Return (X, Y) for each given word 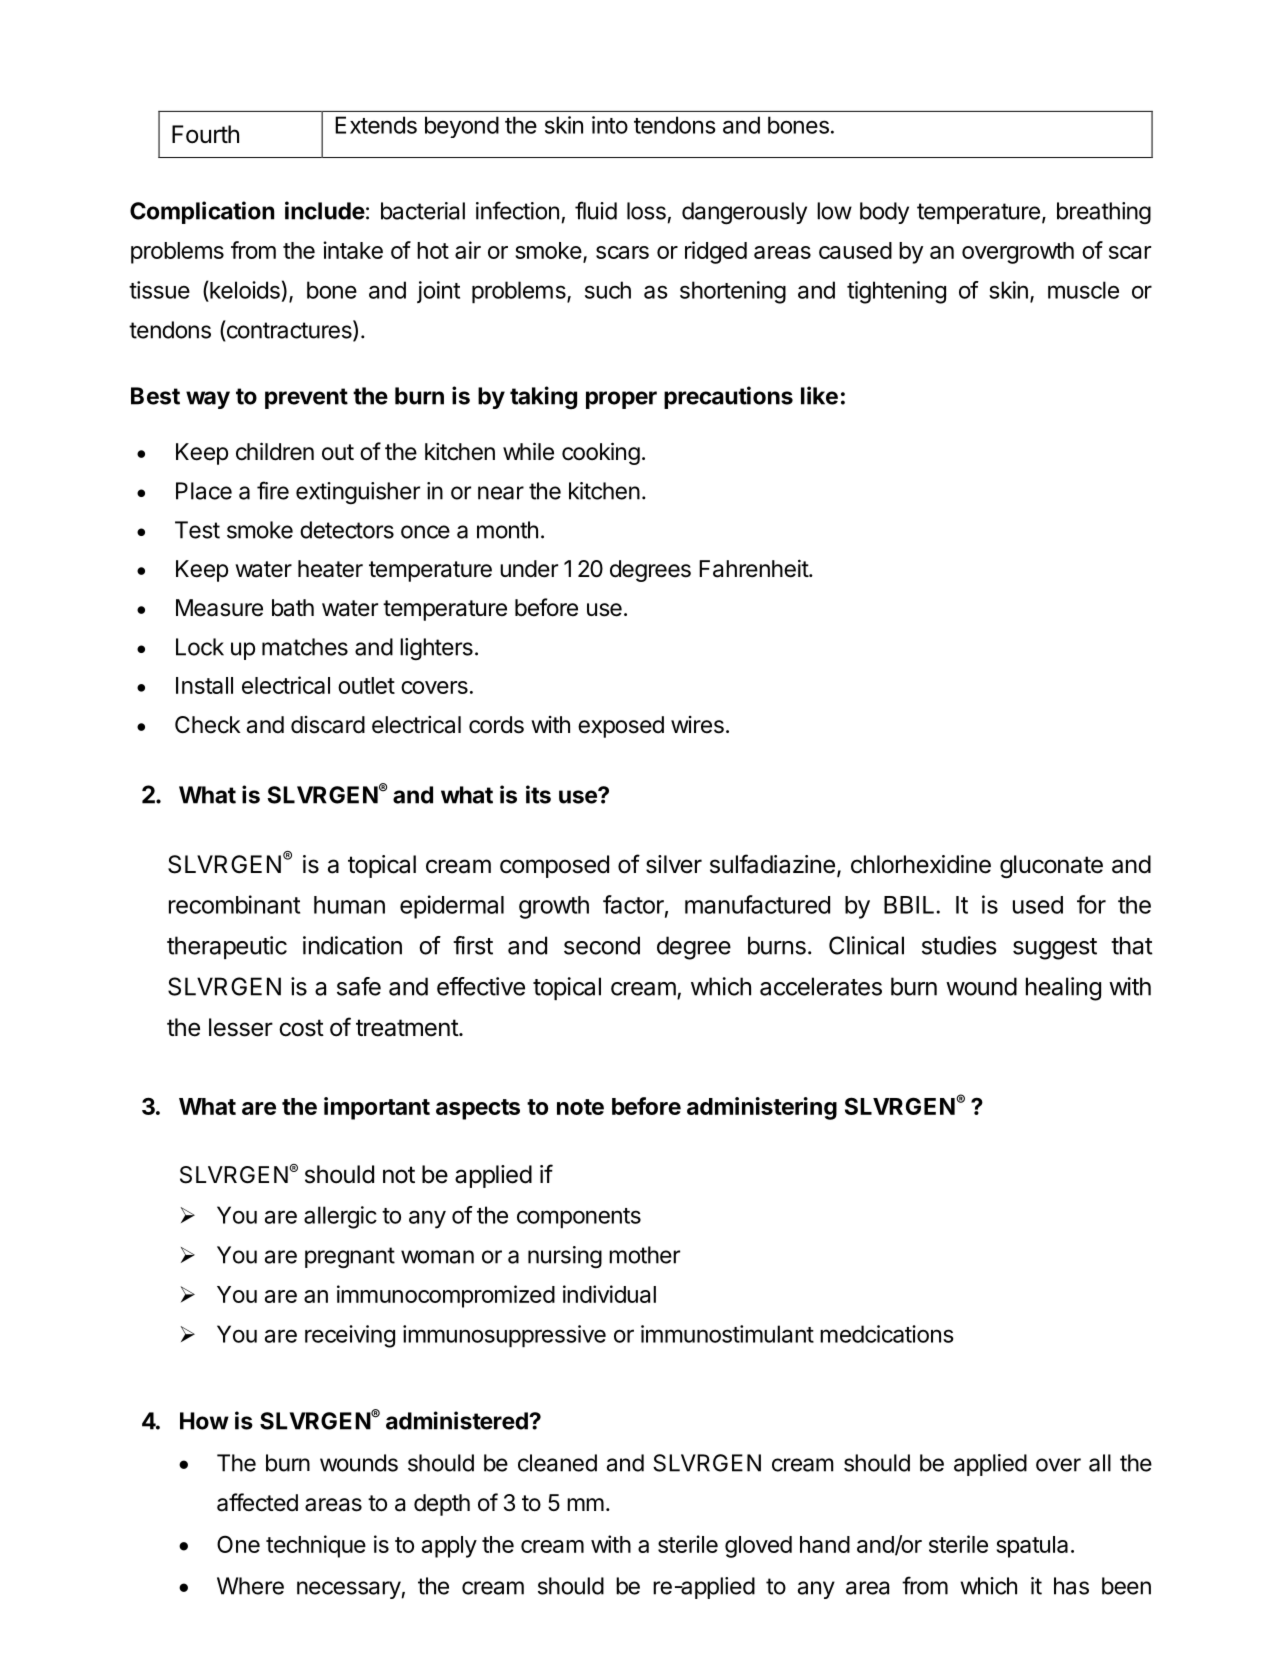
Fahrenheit (754, 568)
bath (293, 608)
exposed (621, 727)
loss (646, 211)
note (580, 1107)
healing (1063, 989)
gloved (758, 1547)
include (325, 210)
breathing (1104, 213)
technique (316, 1546)
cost (301, 1028)
